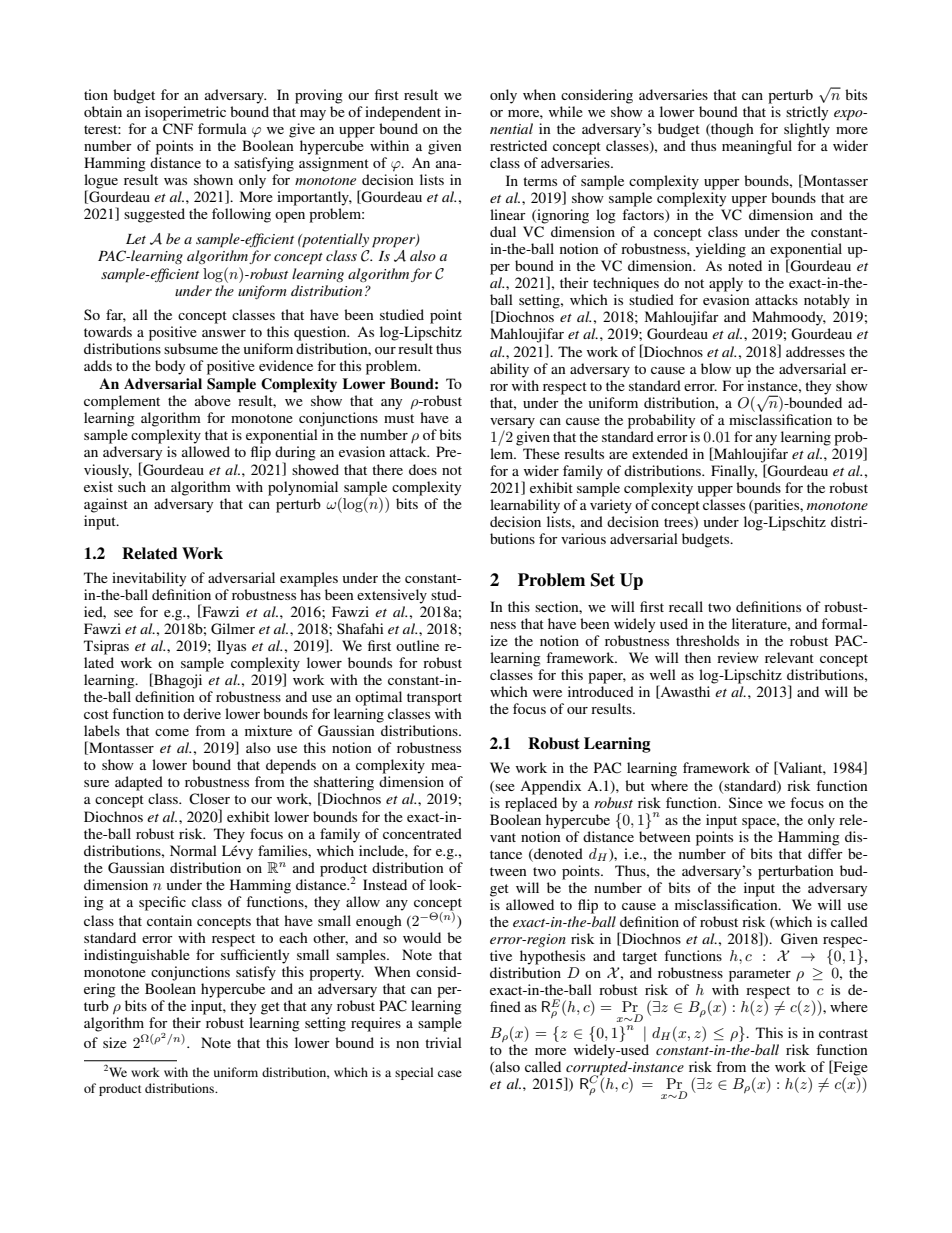 Image resolution: width=952 pixels, height=1233 pixels. What do you see at coordinates (399, 418) in the image?
I see `must` at bounding box center [399, 418].
